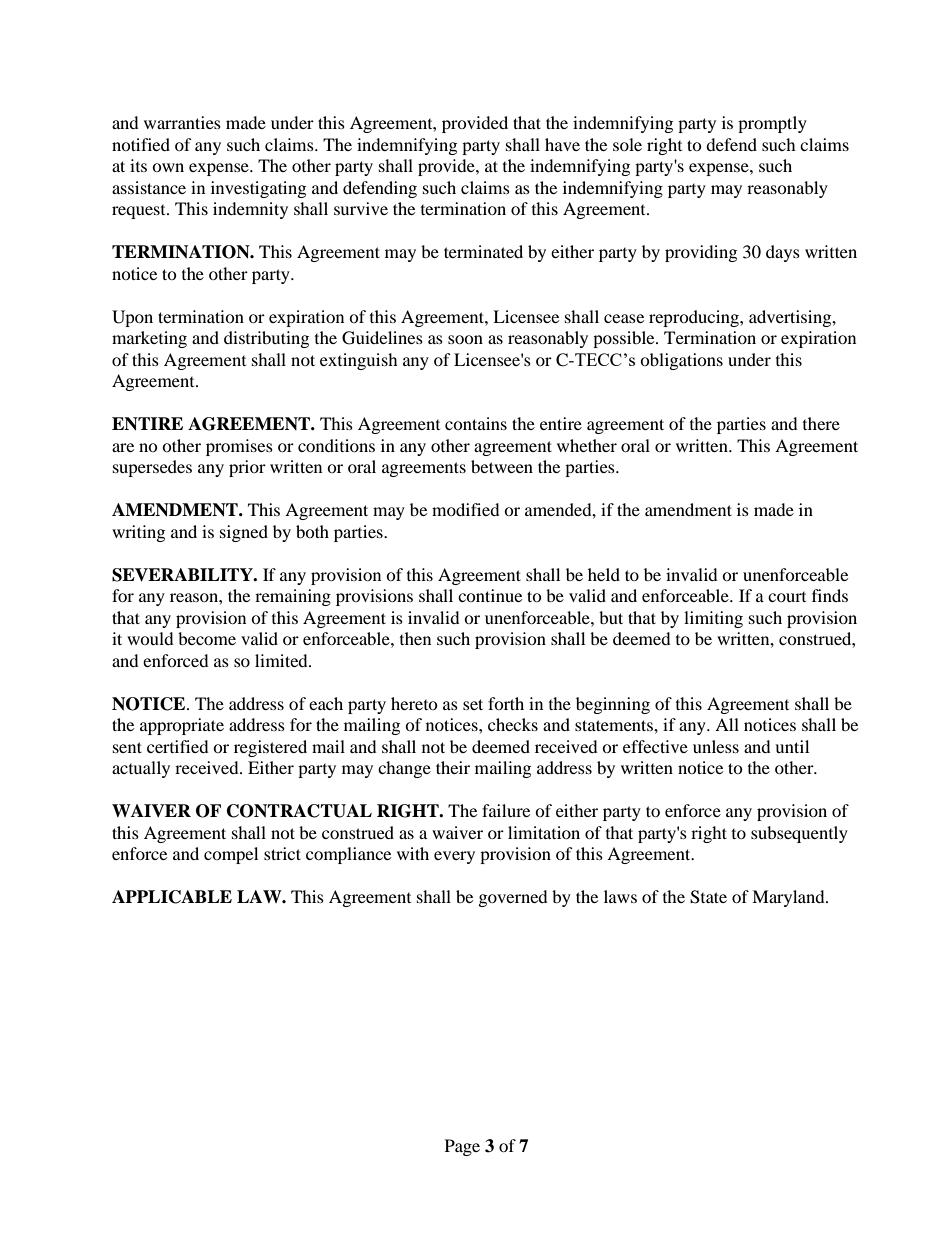  I want to click on failure, so click(506, 810).
